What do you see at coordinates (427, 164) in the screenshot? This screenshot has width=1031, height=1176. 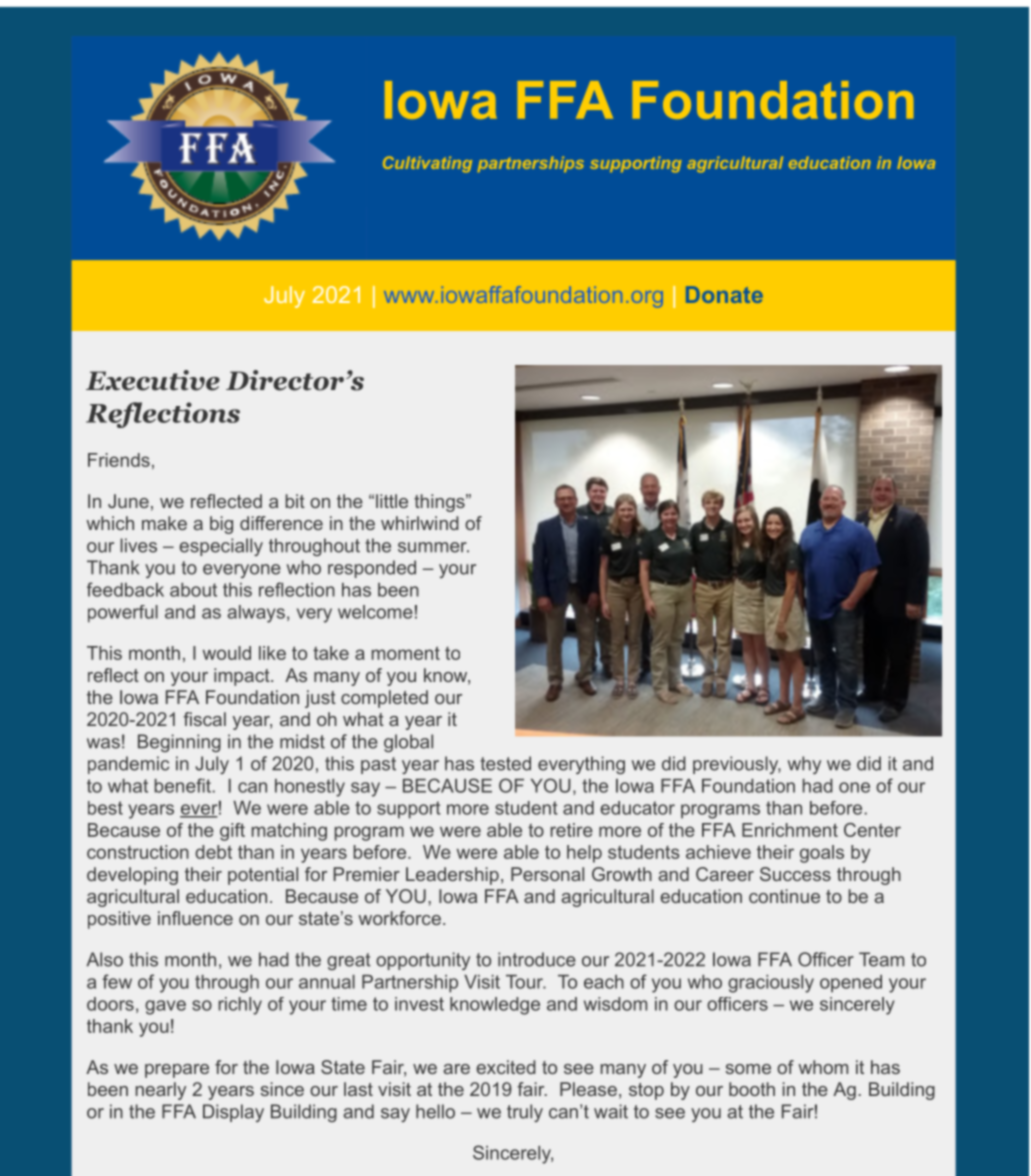 I see `Cultivating` at bounding box center [427, 164].
